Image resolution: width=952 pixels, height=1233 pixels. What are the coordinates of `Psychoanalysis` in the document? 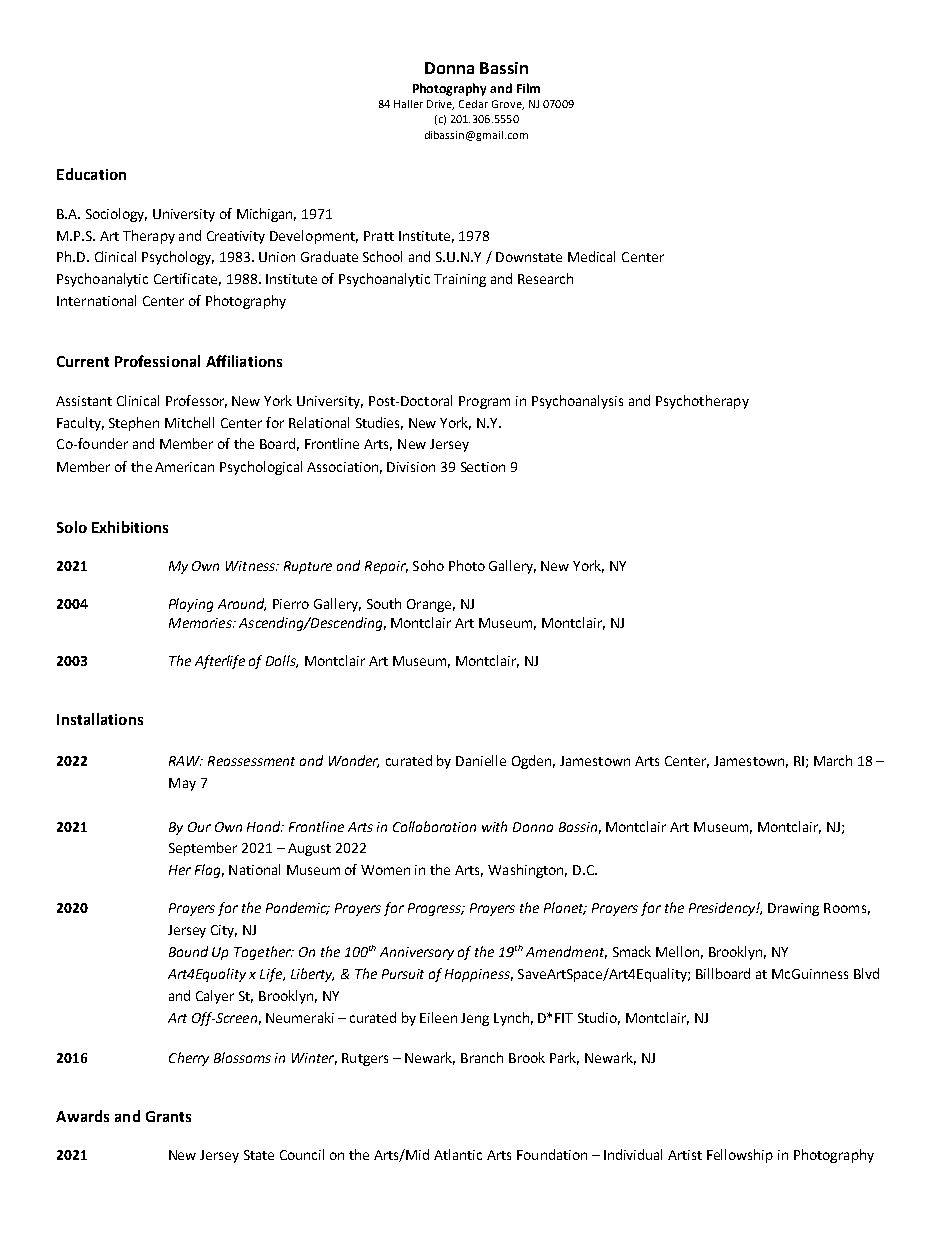 It's located at (577, 402).
